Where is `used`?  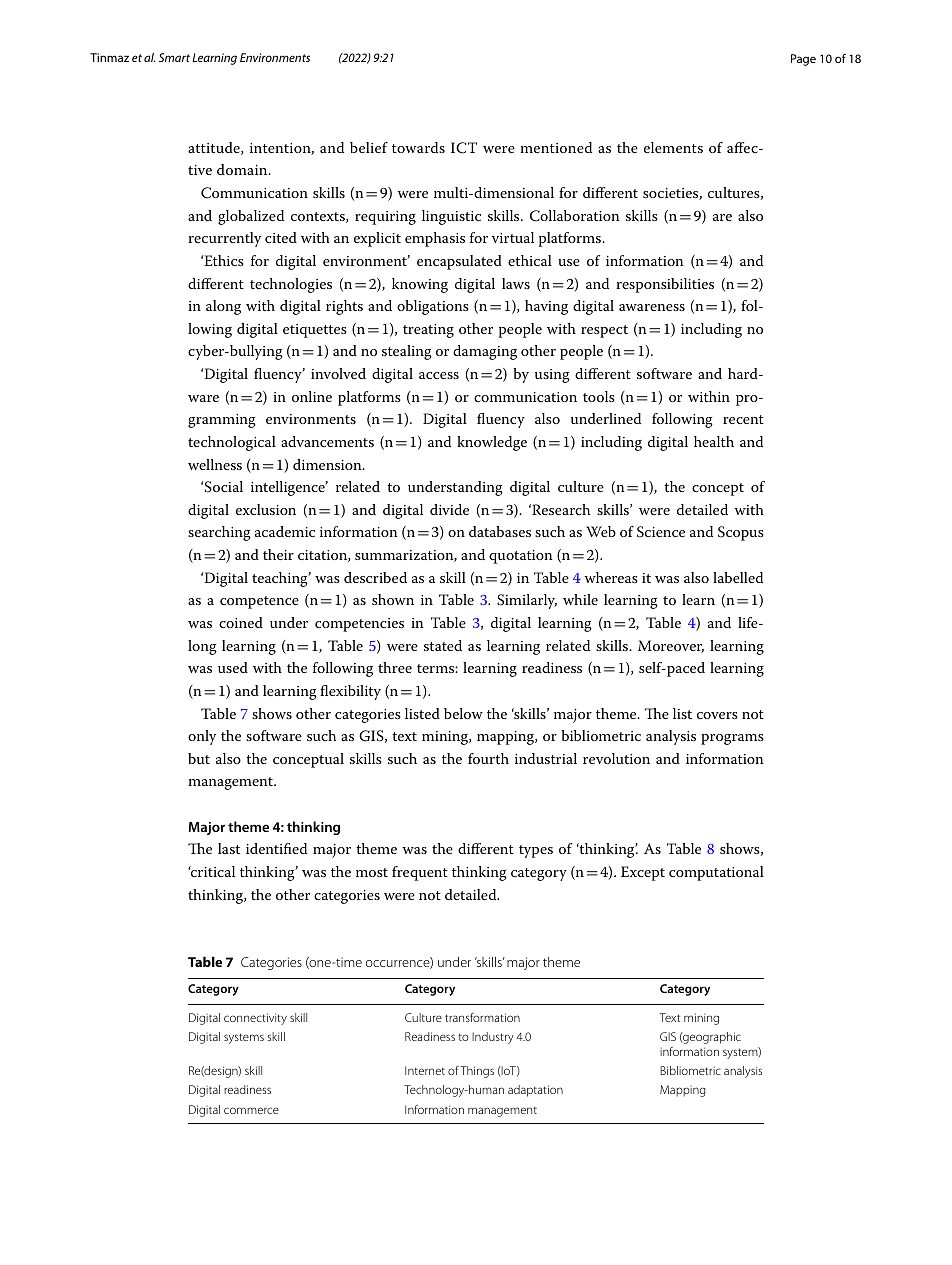
used is located at coordinates (233, 667).
